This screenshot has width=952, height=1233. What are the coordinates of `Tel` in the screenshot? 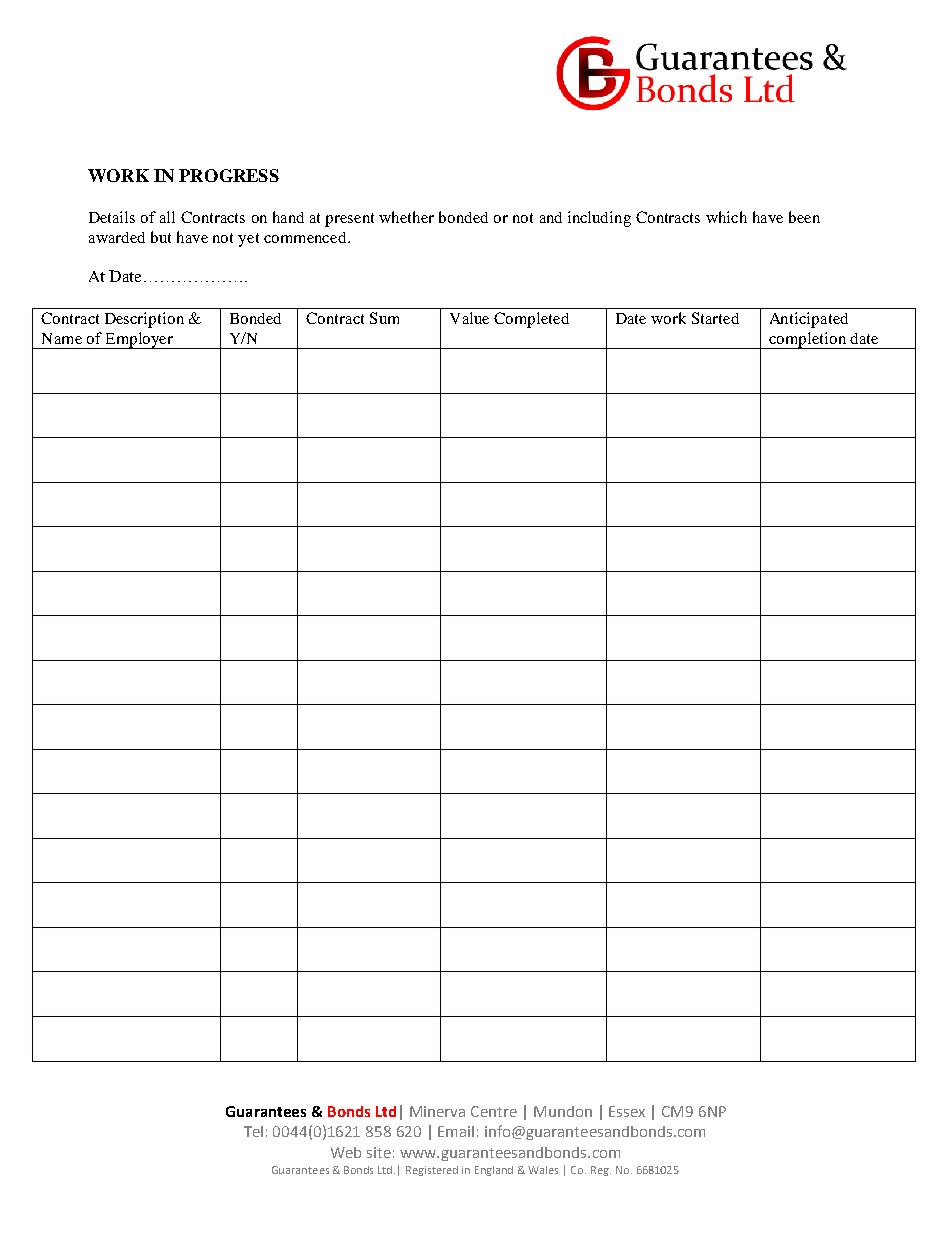 It's located at (253, 1131).
